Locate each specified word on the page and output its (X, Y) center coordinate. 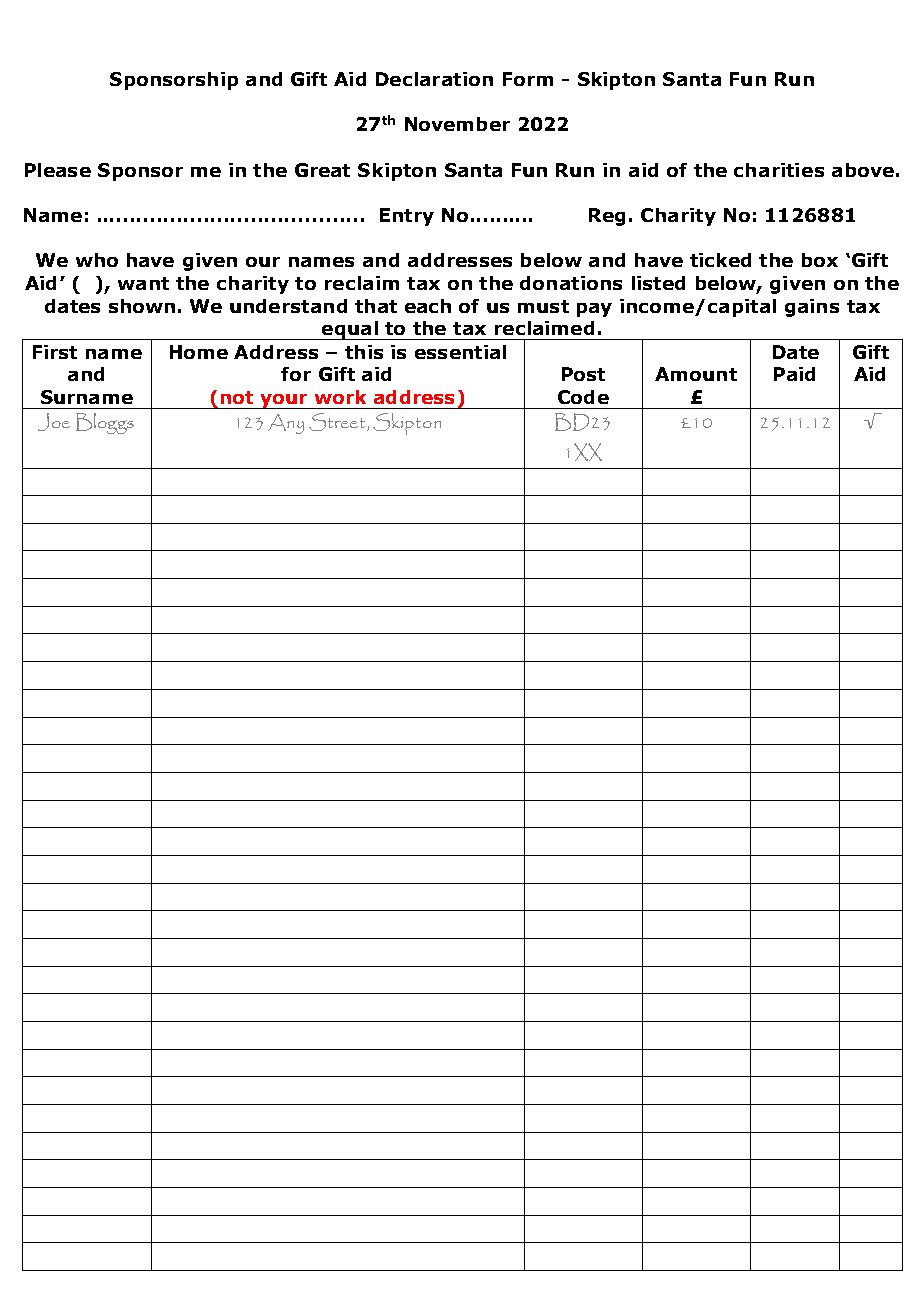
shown (142, 306)
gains (812, 308)
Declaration (434, 79)
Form (528, 79)
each (428, 306)
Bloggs (105, 423)
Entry (407, 217)
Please (58, 170)
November (457, 124)
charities (779, 170)
